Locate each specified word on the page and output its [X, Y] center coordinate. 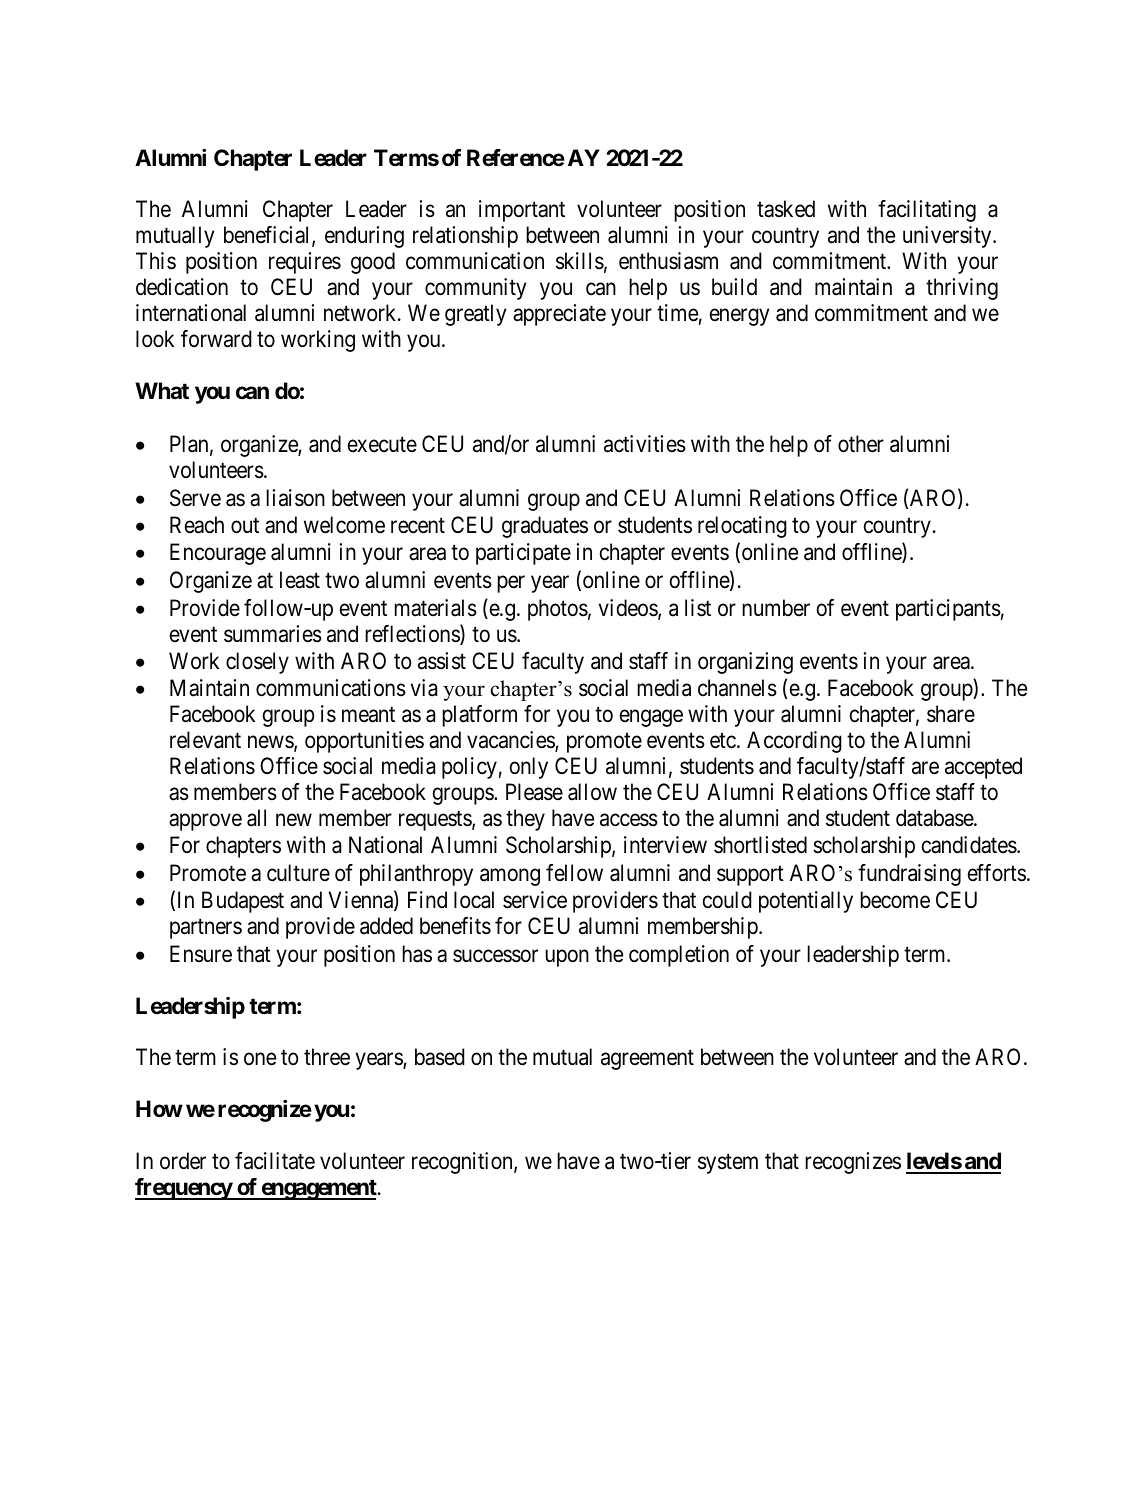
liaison [295, 498]
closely [257, 663]
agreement [647, 1060]
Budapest [243, 902]
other [861, 444]
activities [645, 444]
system [728, 1164]
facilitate [275, 1161]
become [895, 900]
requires [305, 263]
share [951, 714]
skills [580, 261]
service [535, 900]
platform [479, 716]
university [948, 237]
